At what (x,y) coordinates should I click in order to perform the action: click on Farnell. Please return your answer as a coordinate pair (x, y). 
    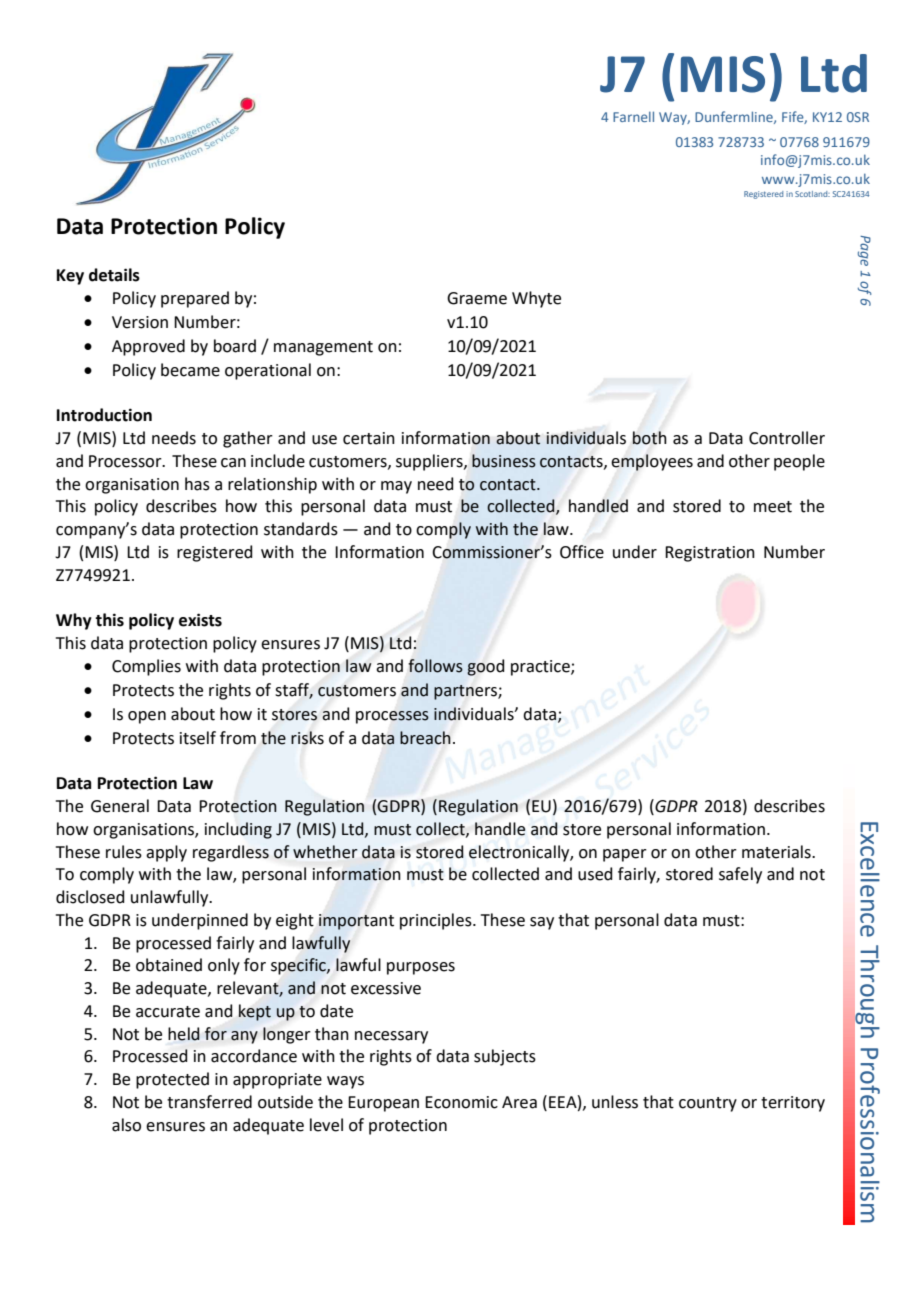
    Looking at the image, I should click on (633, 116).
